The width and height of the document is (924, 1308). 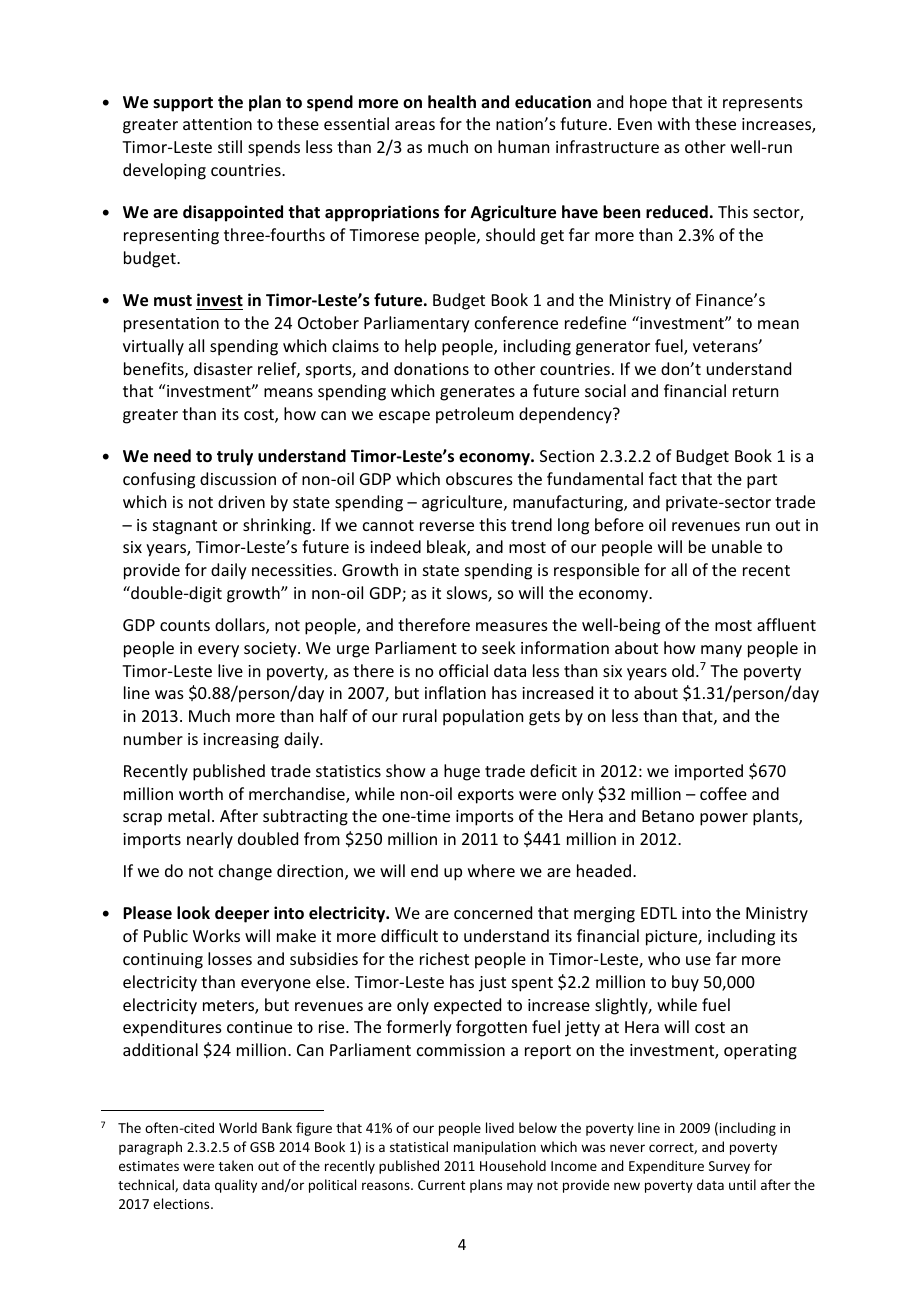 What do you see at coordinates (236, 1165) in the document?
I see `taken` at bounding box center [236, 1165].
